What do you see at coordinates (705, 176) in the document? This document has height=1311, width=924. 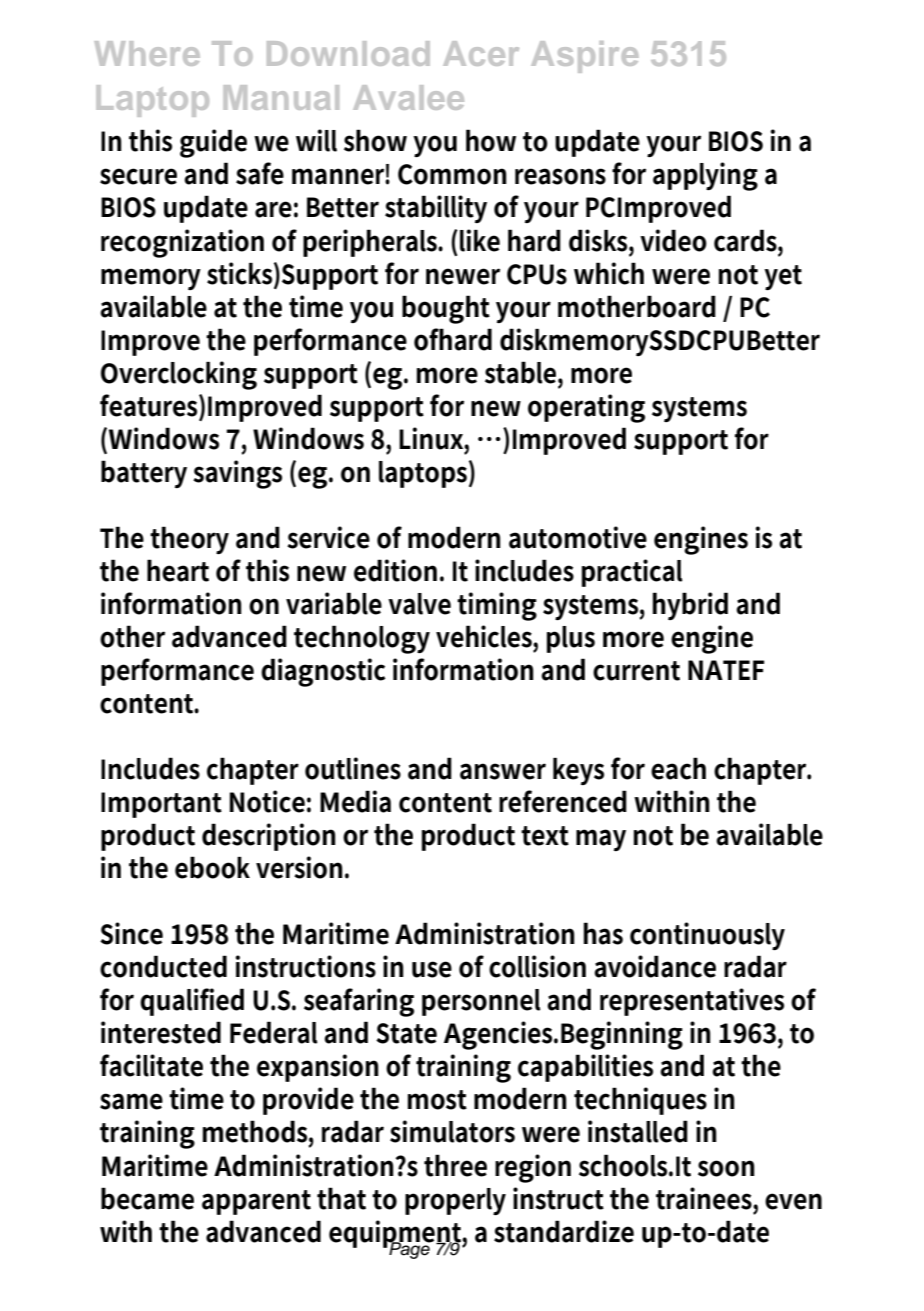 I see `applying` at bounding box center [705, 176].
